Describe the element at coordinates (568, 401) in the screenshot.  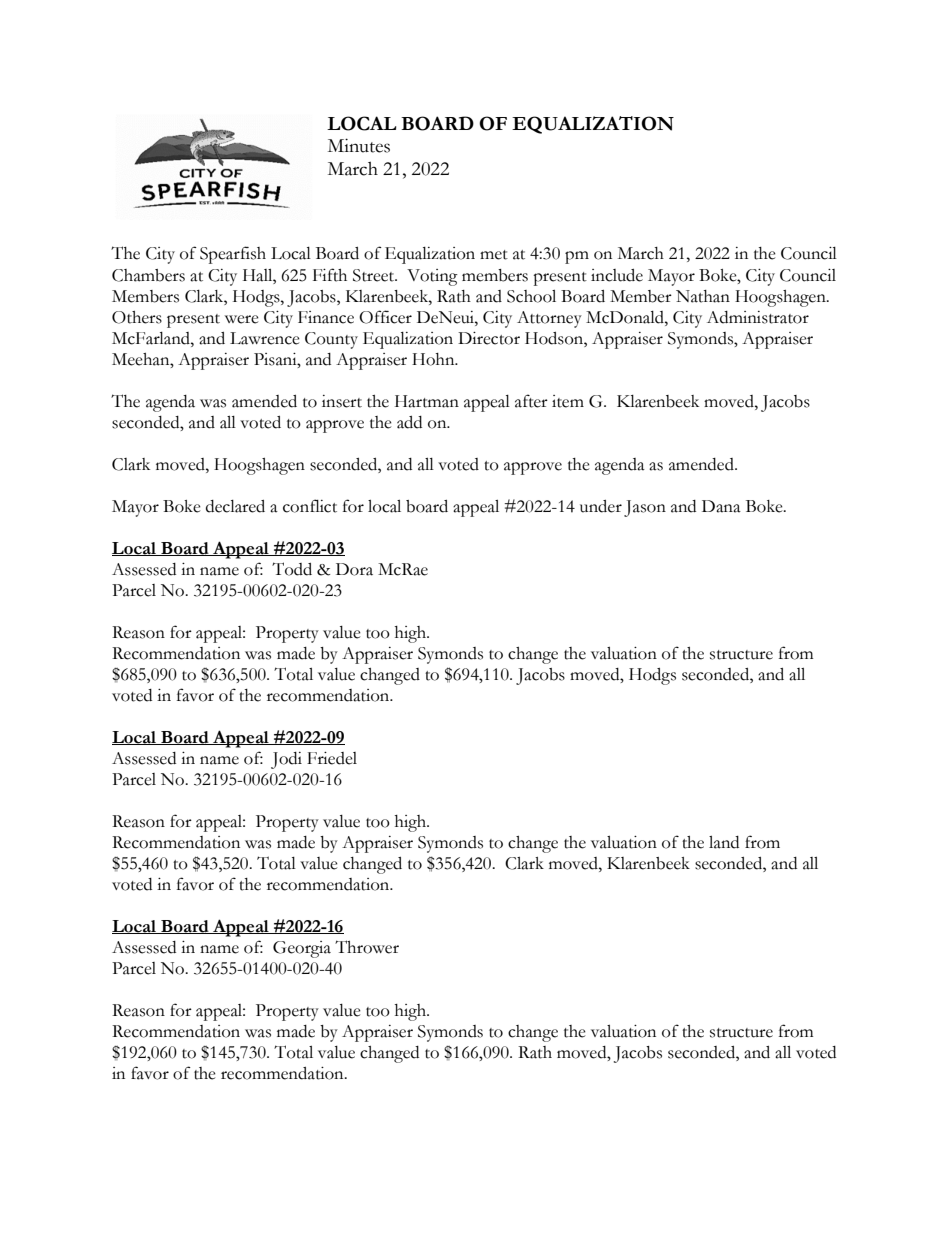
I see `item` at that location.
